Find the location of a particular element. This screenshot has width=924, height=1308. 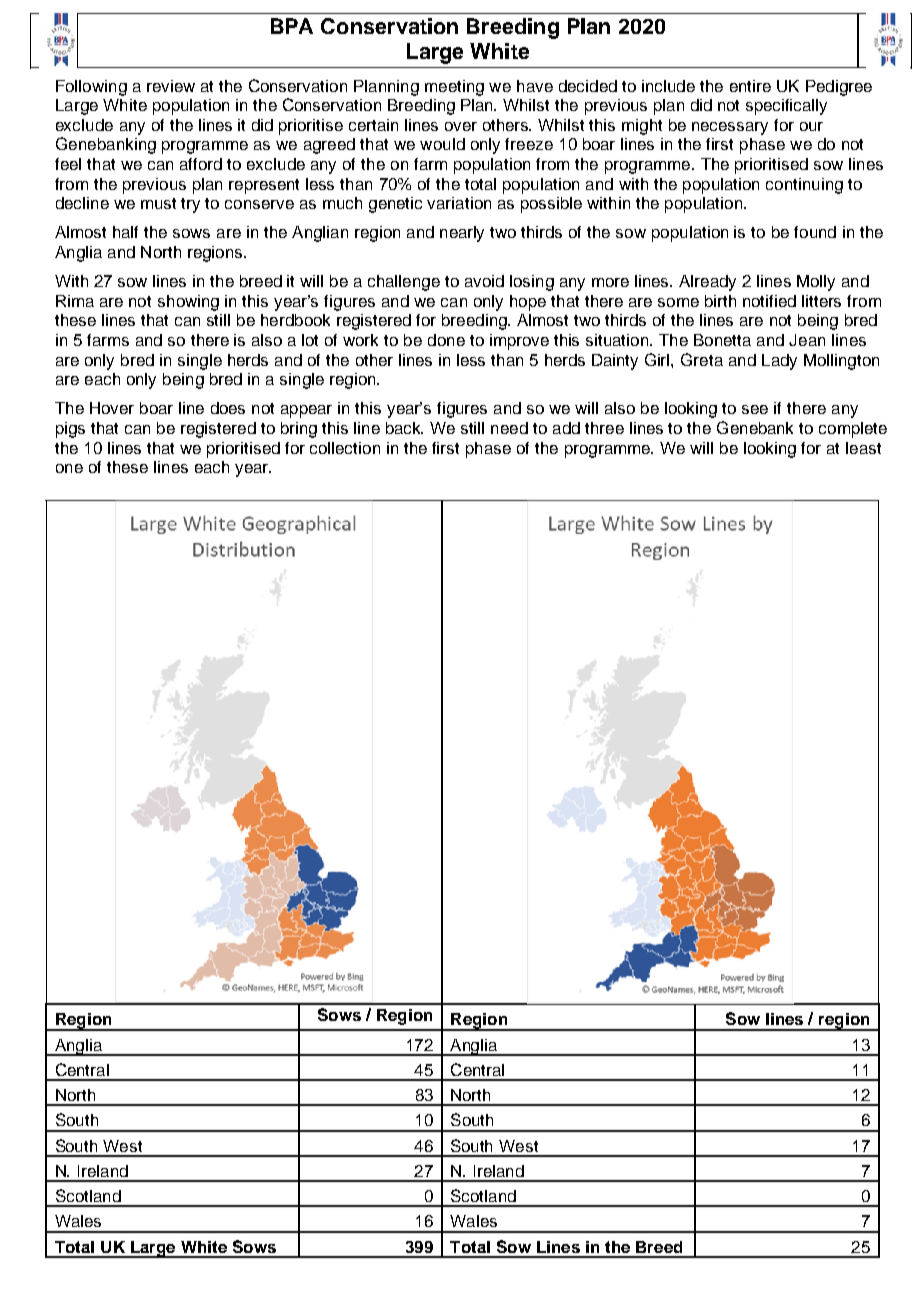

found is located at coordinates (815, 232).
